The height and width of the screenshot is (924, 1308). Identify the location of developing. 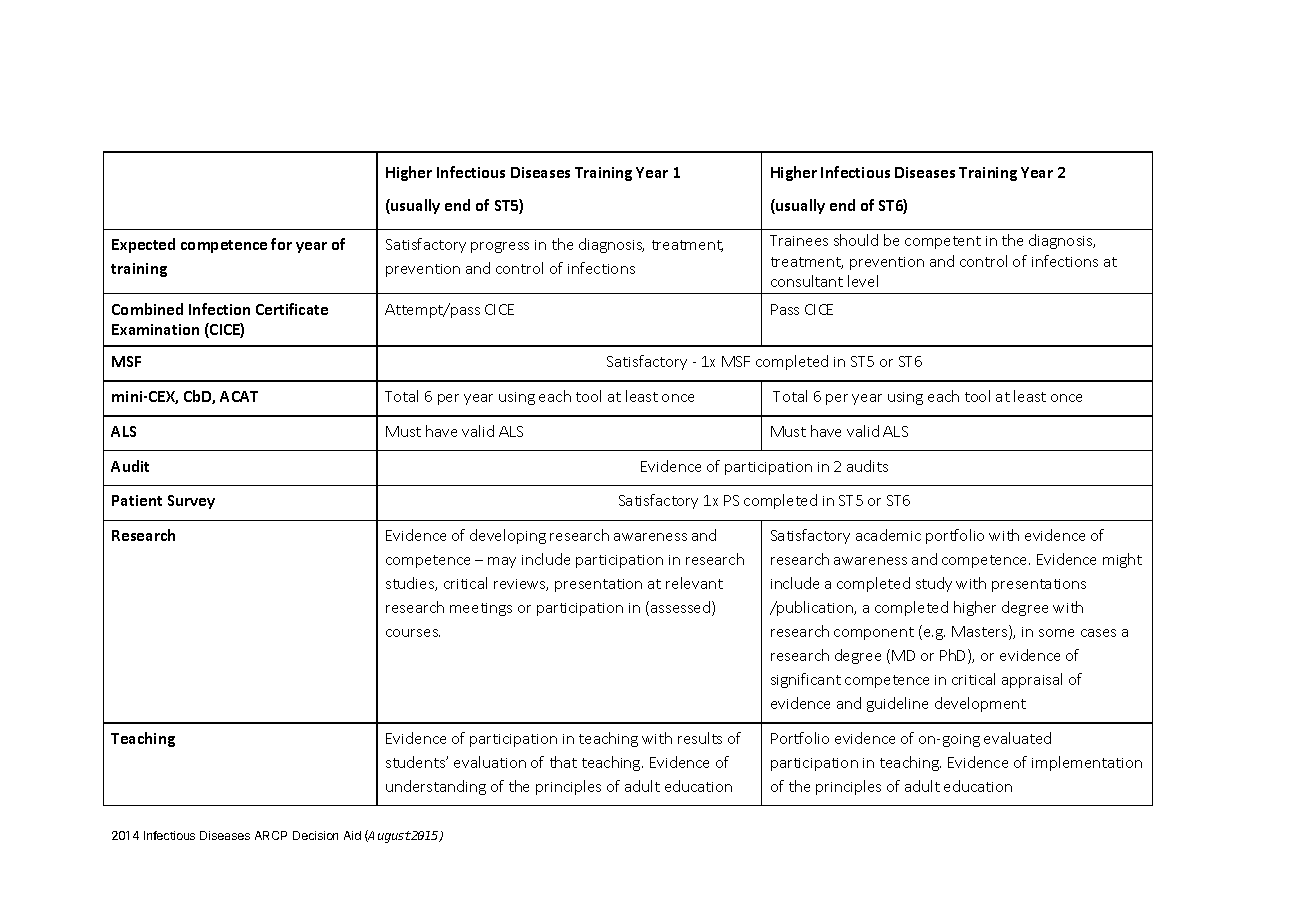
(508, 536).
